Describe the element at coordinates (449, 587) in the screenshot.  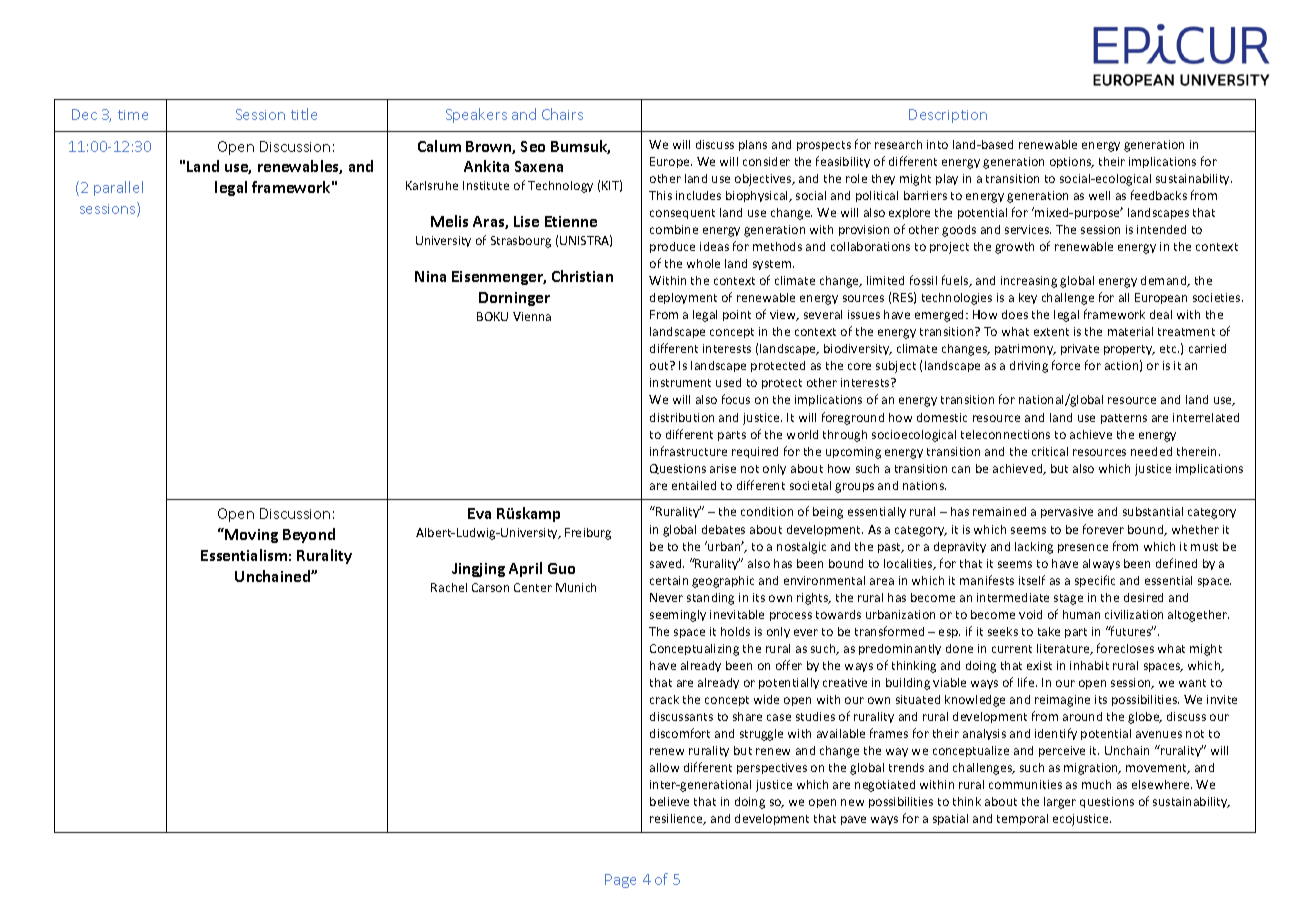
I see `Rachel` at that location.
